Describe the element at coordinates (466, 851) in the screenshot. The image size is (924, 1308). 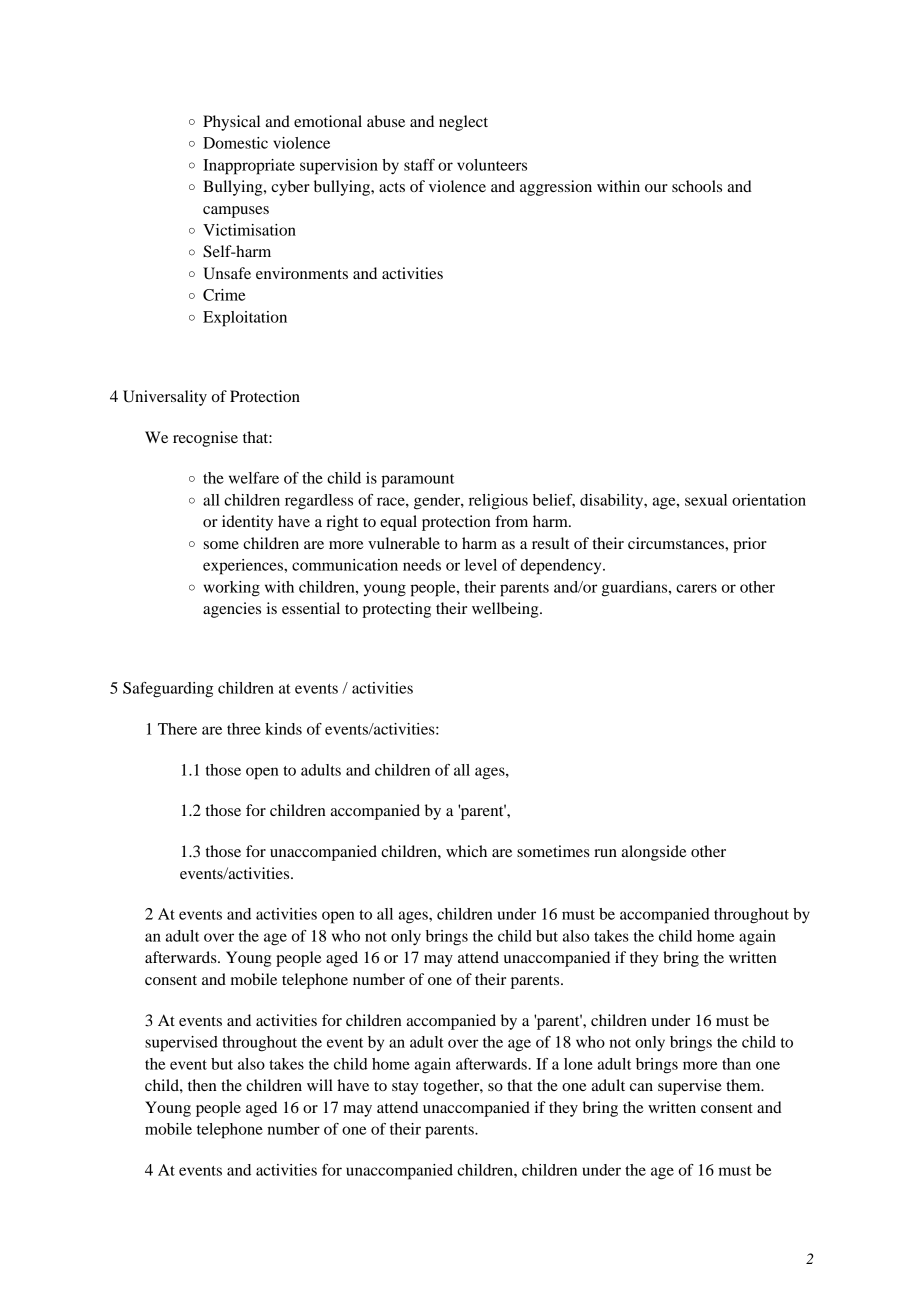
I see `which` at that location.
